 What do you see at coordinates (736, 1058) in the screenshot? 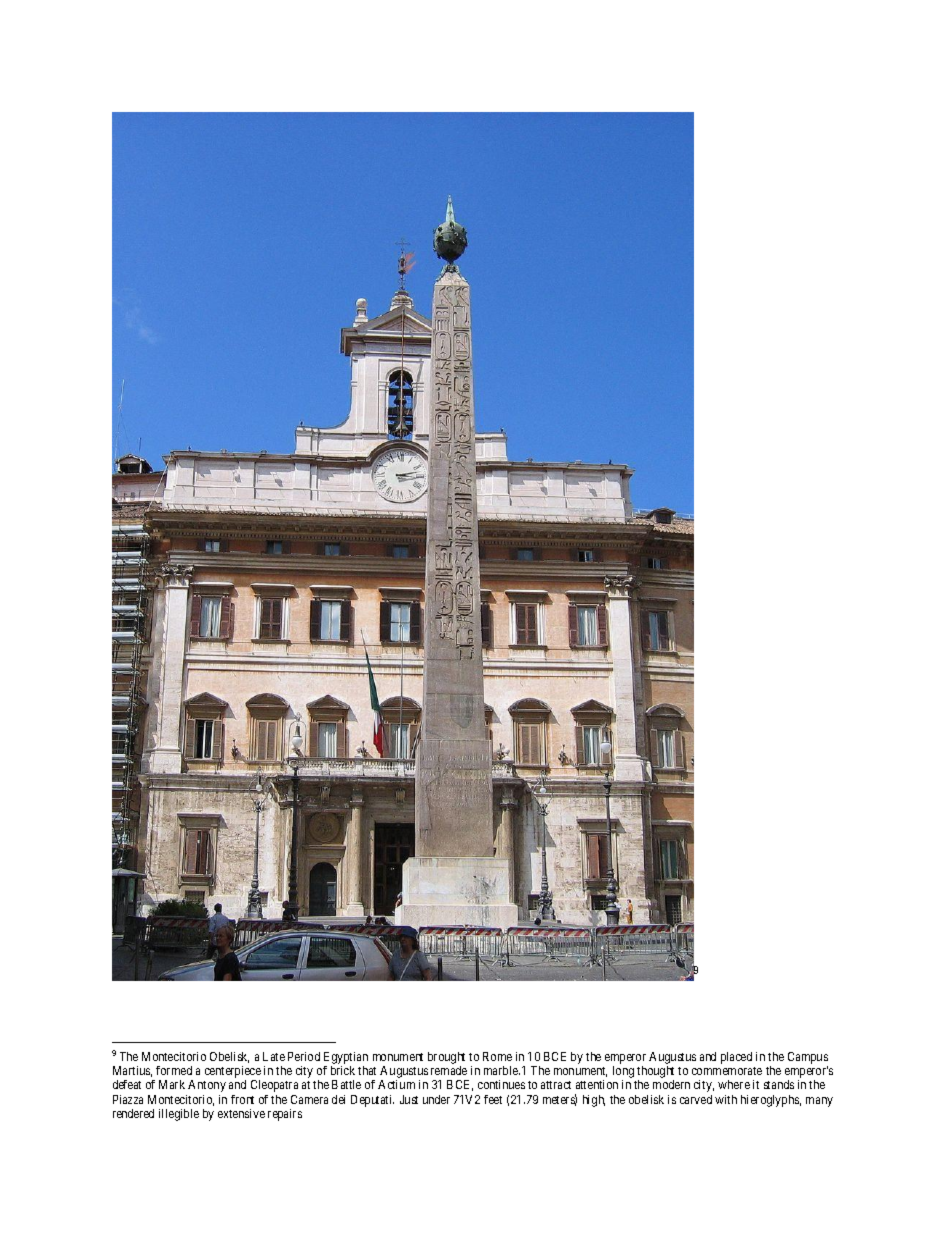
I see `placed` at bounding box center [736, 1058].
